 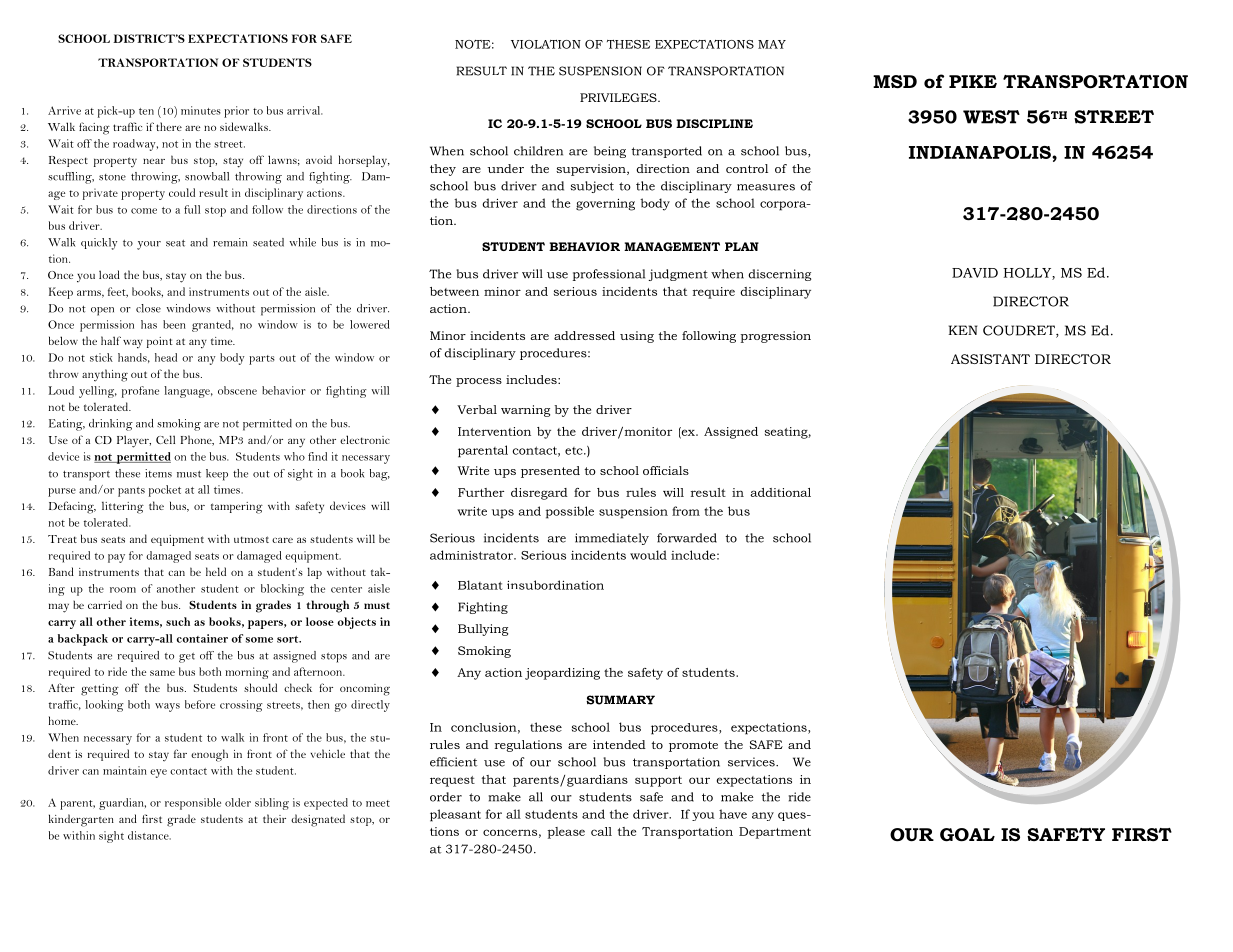 I want to click on forwarded, so click(x=687, y=538).
